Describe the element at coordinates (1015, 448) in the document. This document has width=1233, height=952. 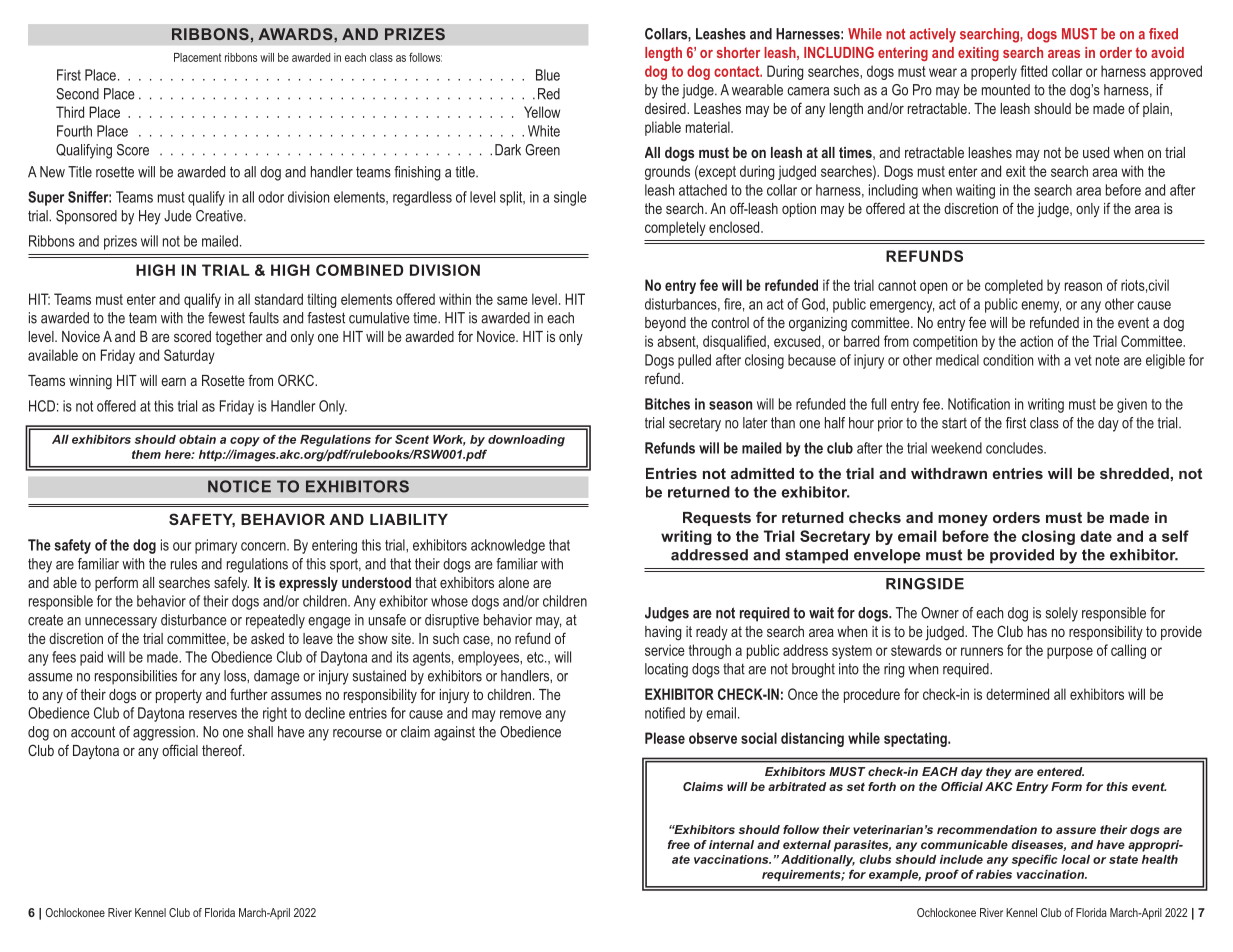
I see `concludes` at that location.
